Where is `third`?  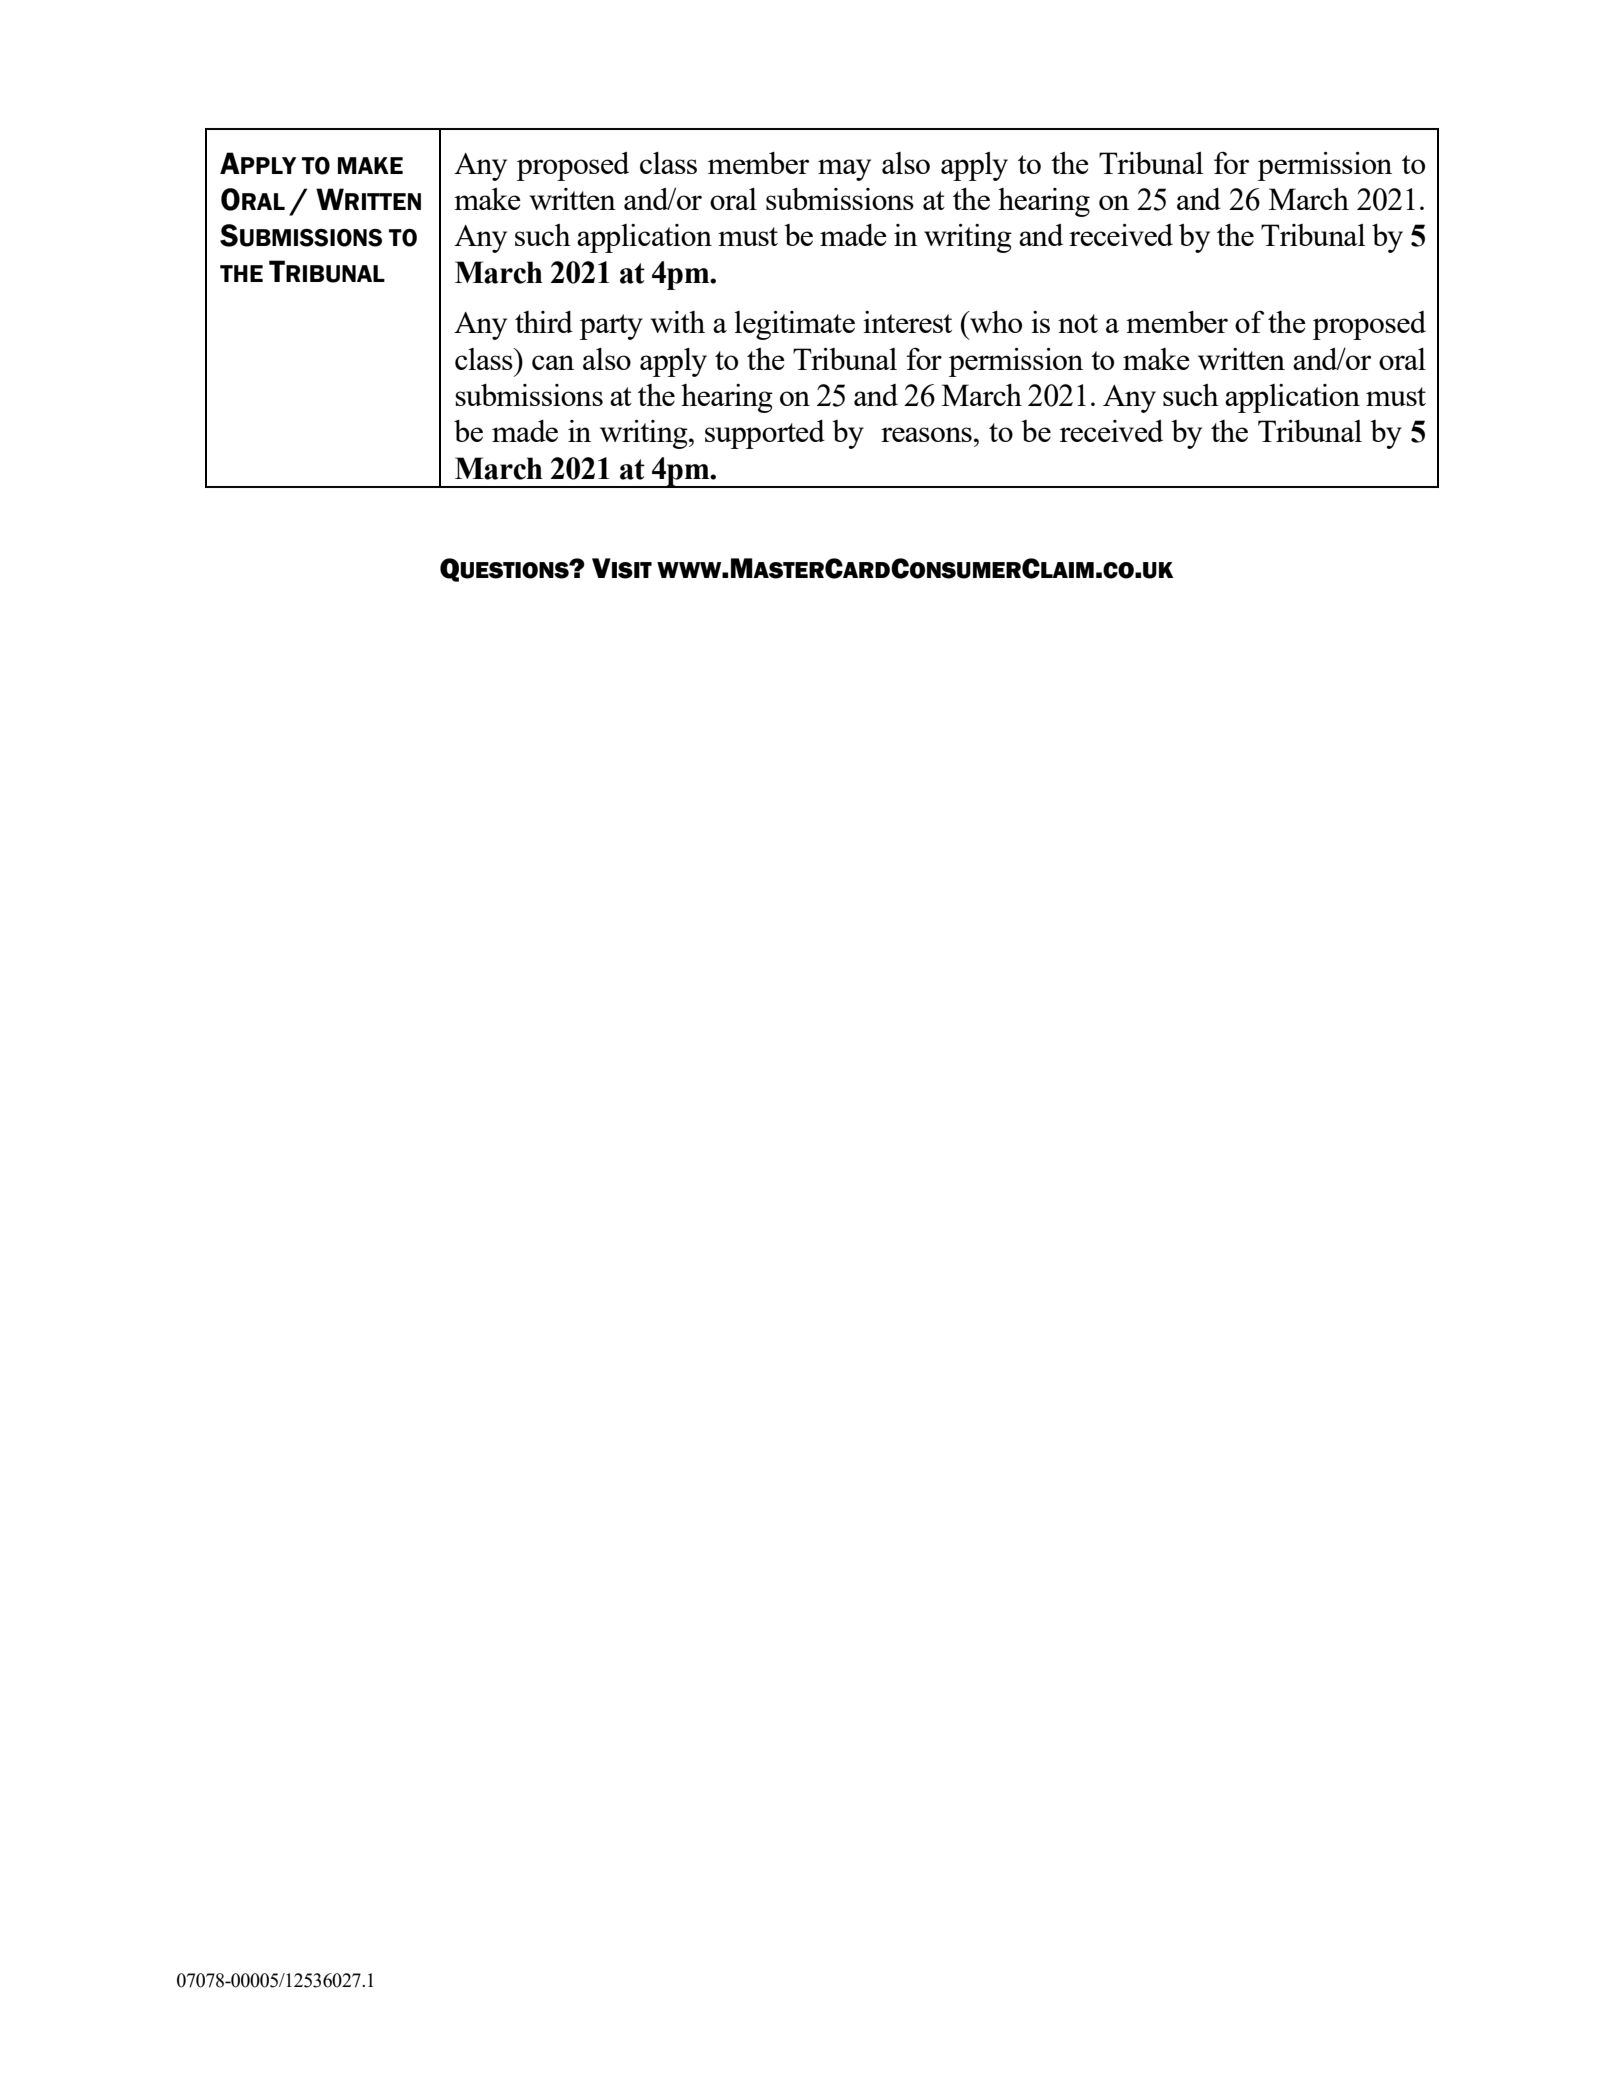 third is located at coordinates (544, 322).
